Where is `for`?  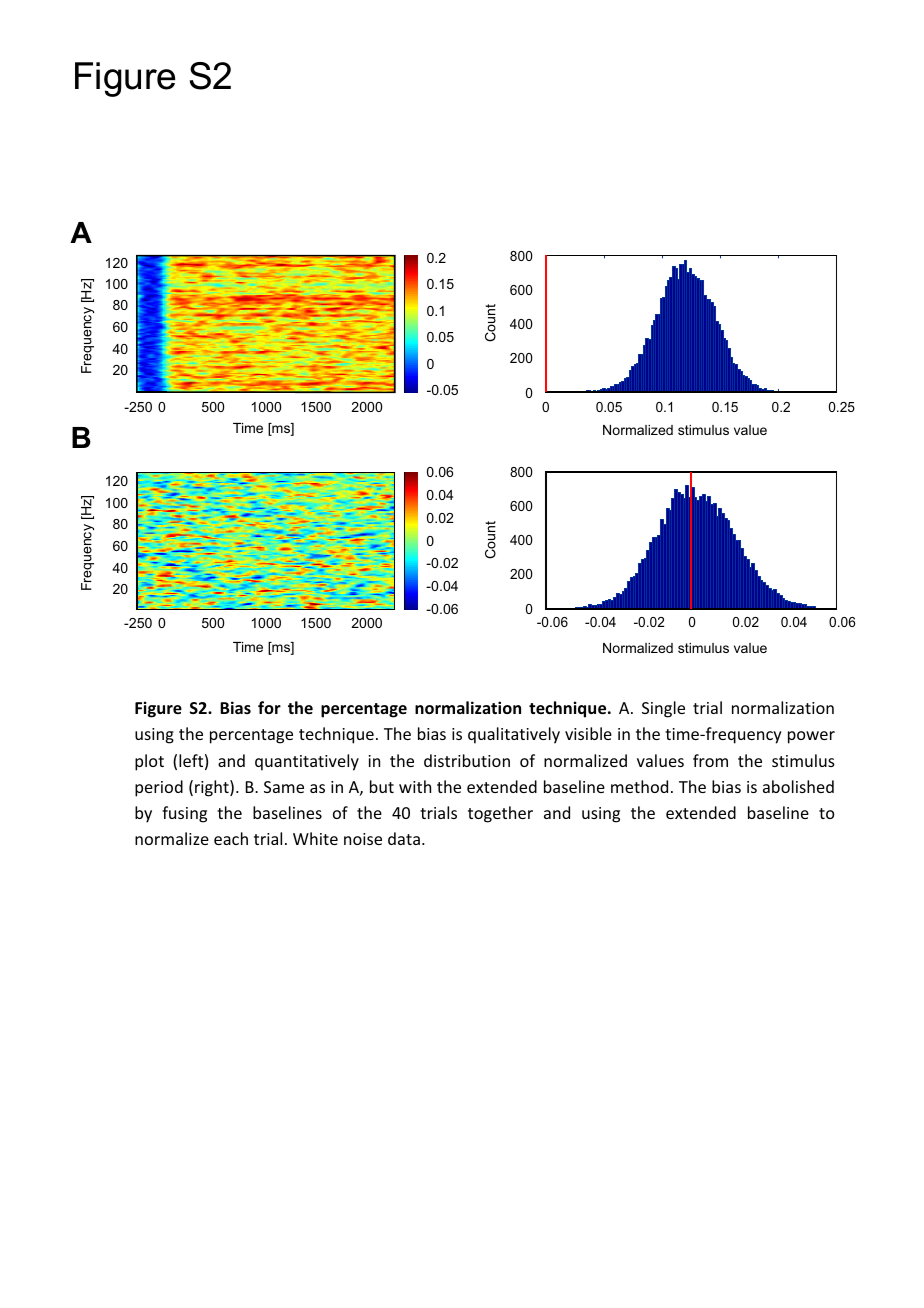
for is located at coordinates (269, 707).
